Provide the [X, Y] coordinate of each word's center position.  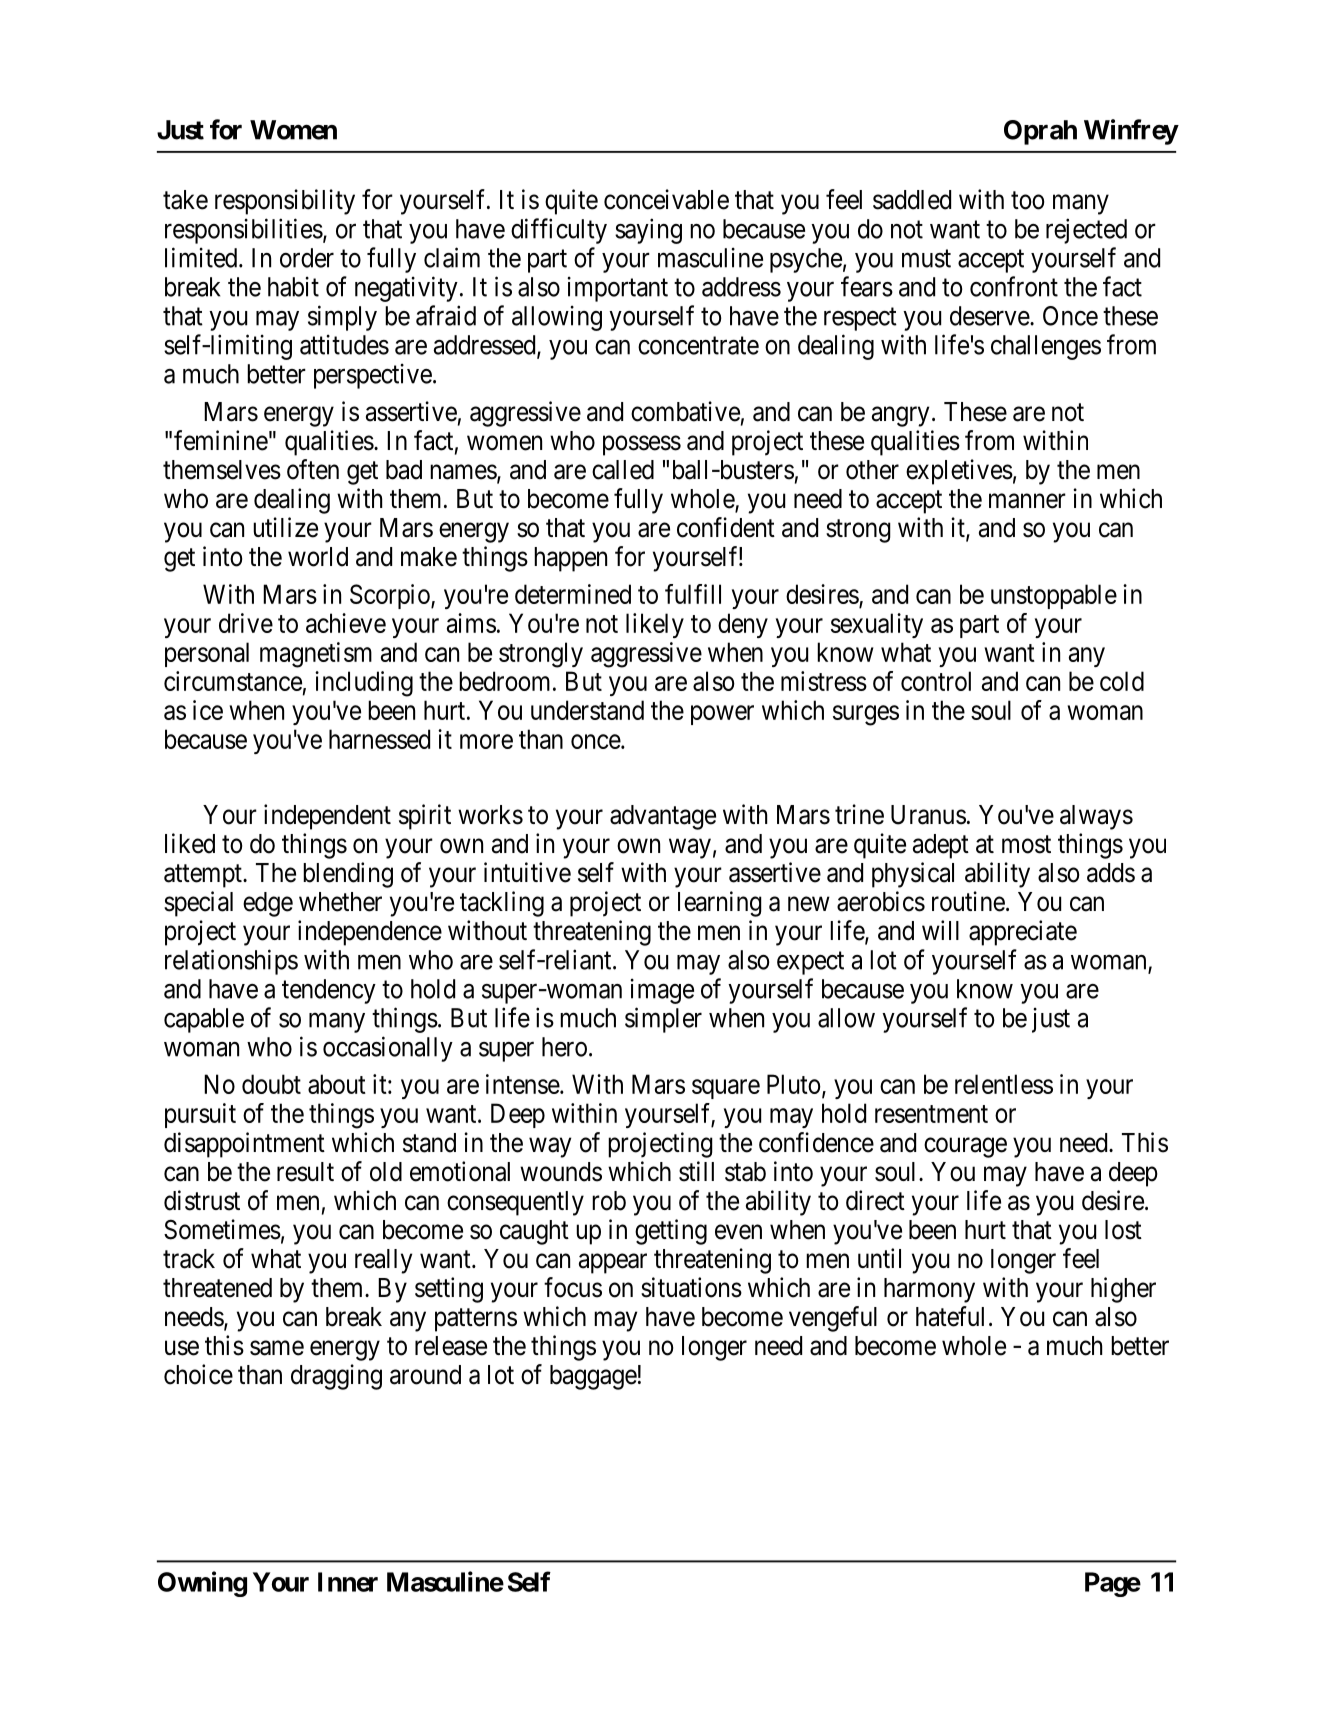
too [1027, 201]
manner [1027, 501]
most [1026, 844]
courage [965, 1147]
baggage [593, 1377]
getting [671, 1232]
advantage [663, 817]
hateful [950, 1316]
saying [648, 231]
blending [348, 875]
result [305, 1172]
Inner [348, 1582]
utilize [285, 527]
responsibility [285, 202]
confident [726, 527]
